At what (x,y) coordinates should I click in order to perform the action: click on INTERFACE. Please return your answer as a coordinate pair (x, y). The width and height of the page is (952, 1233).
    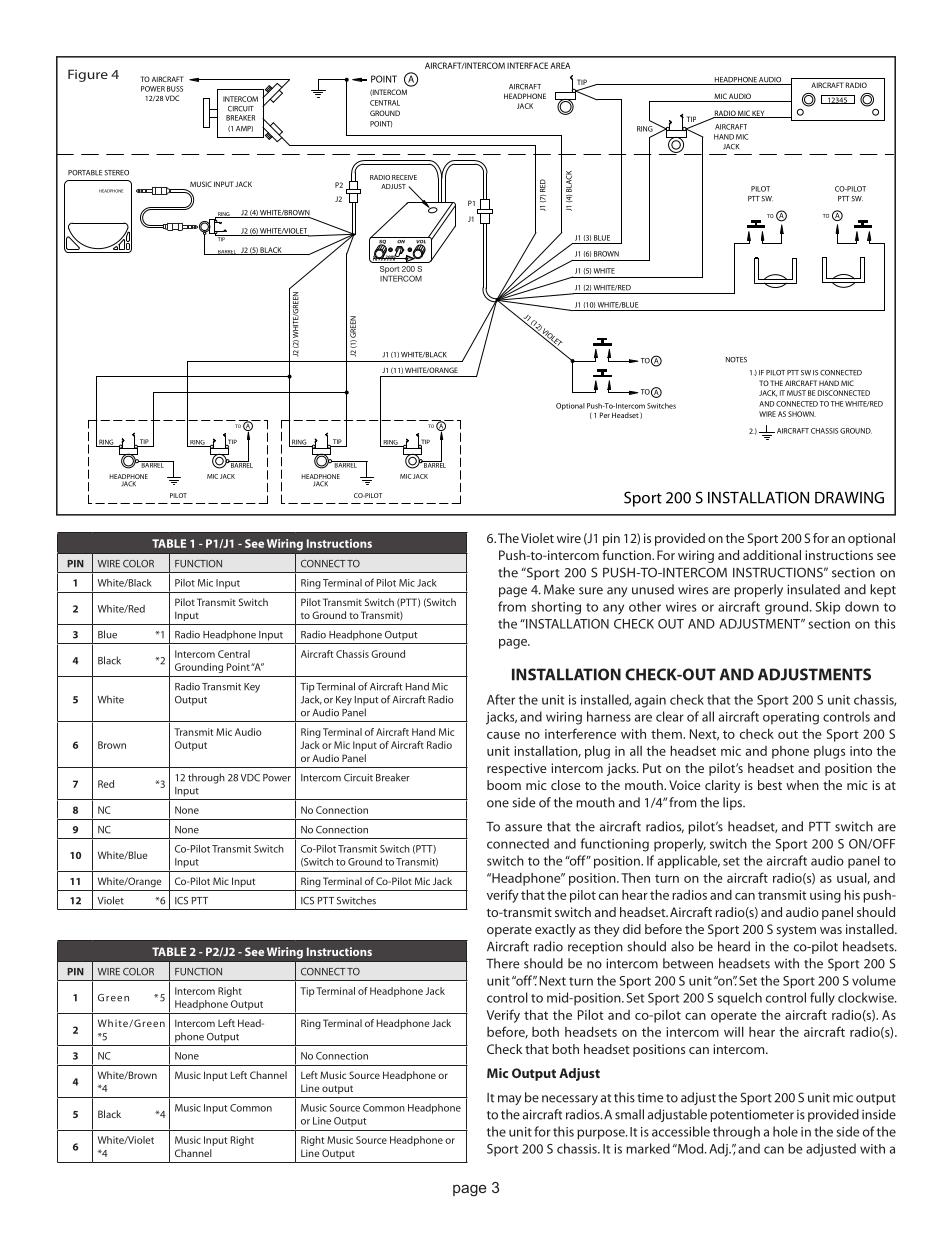
    Looking at the image, I should click on (527, 65).
